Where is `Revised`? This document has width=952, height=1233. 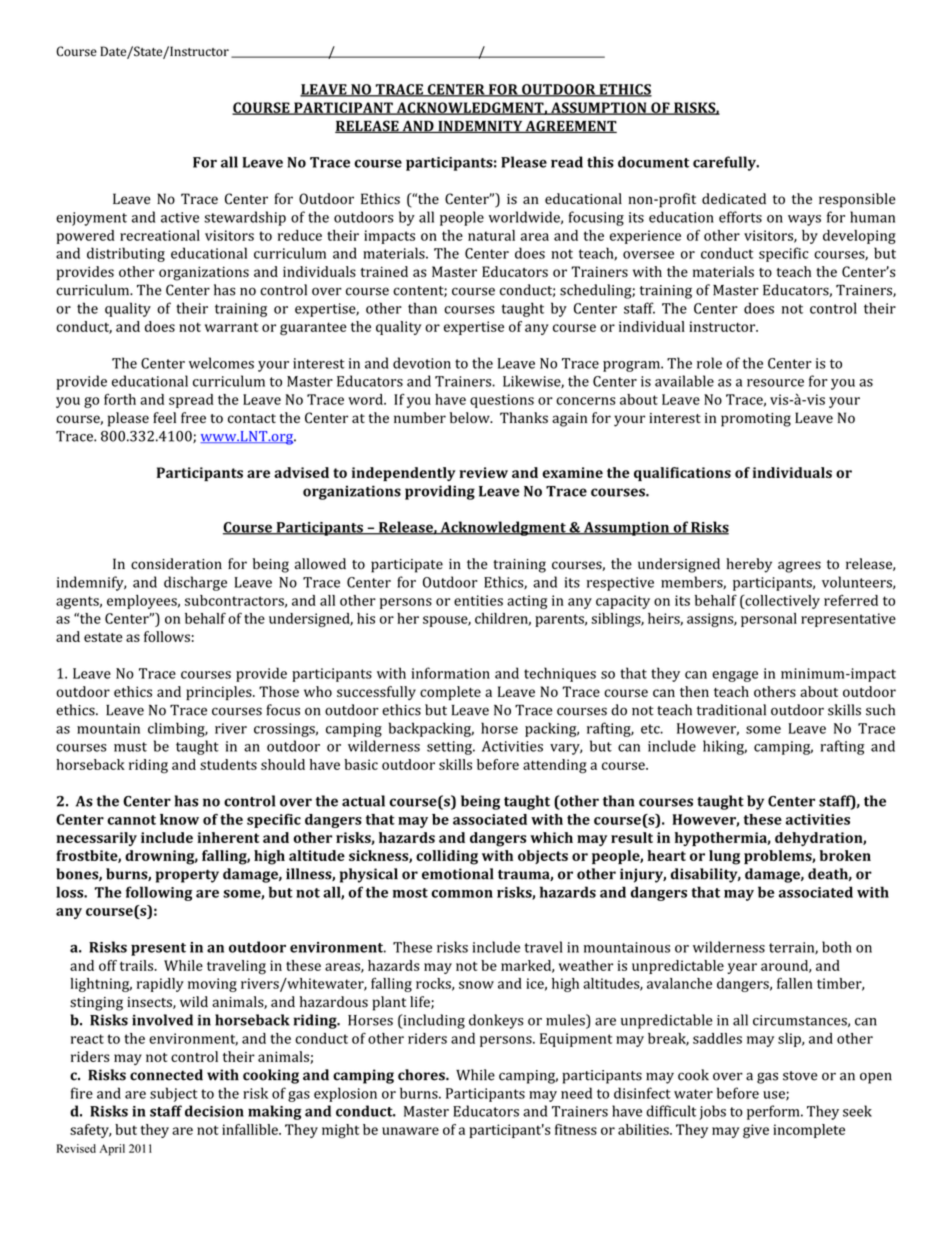
Revised is located at coordinates (76, 1148).
